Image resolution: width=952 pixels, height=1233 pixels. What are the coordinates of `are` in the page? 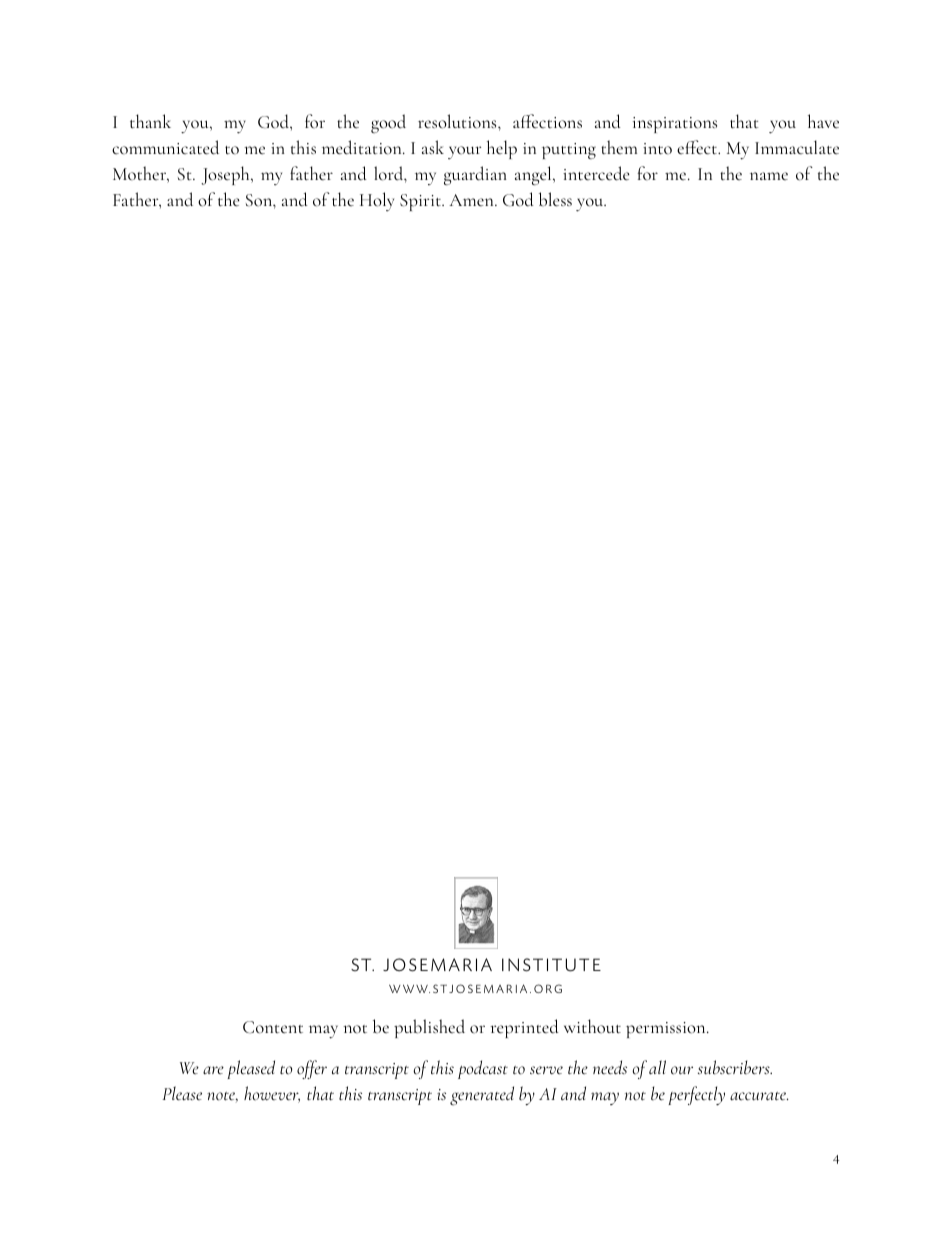 It's located at (213, 1070).
